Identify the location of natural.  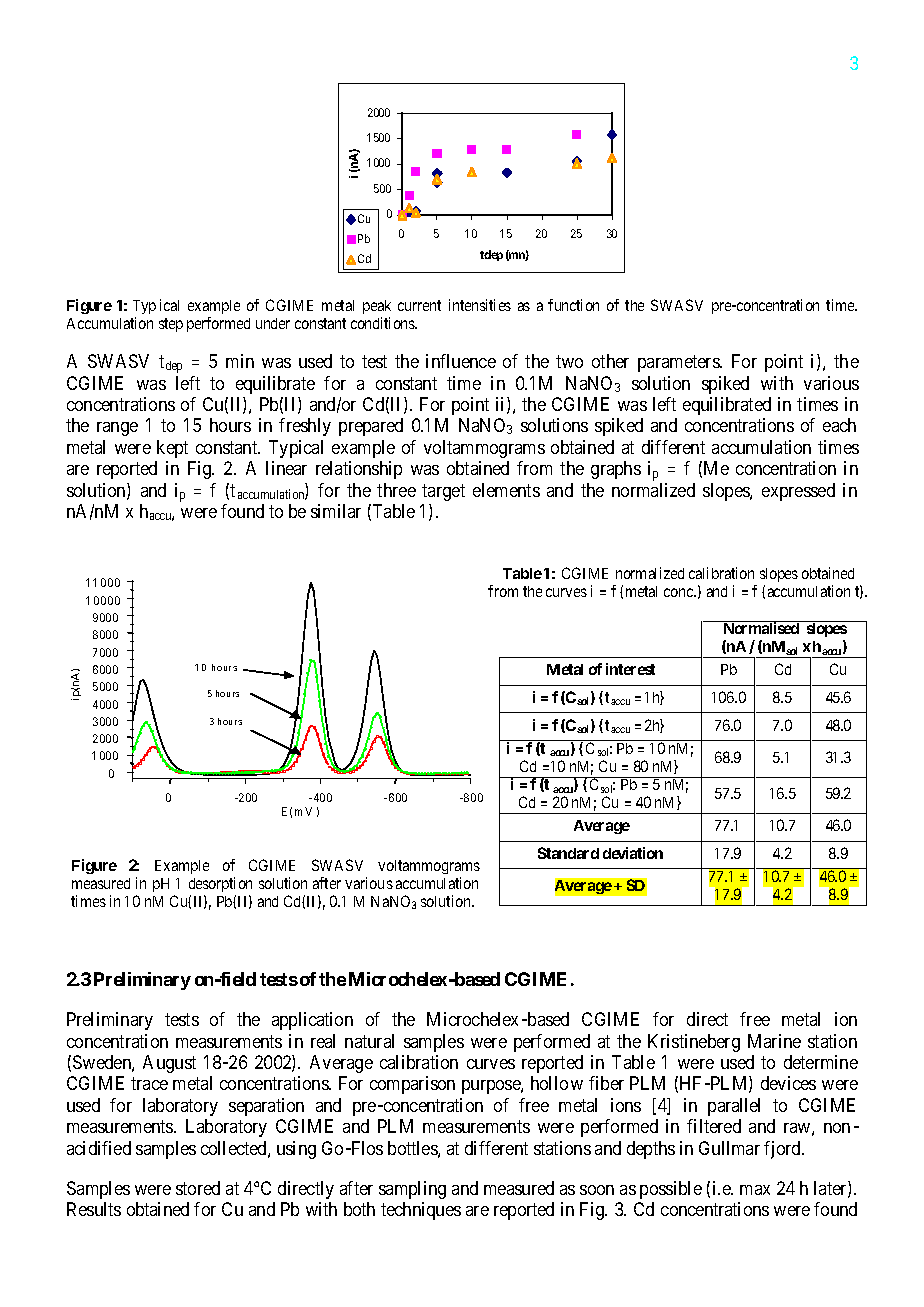
(369, 1041).
